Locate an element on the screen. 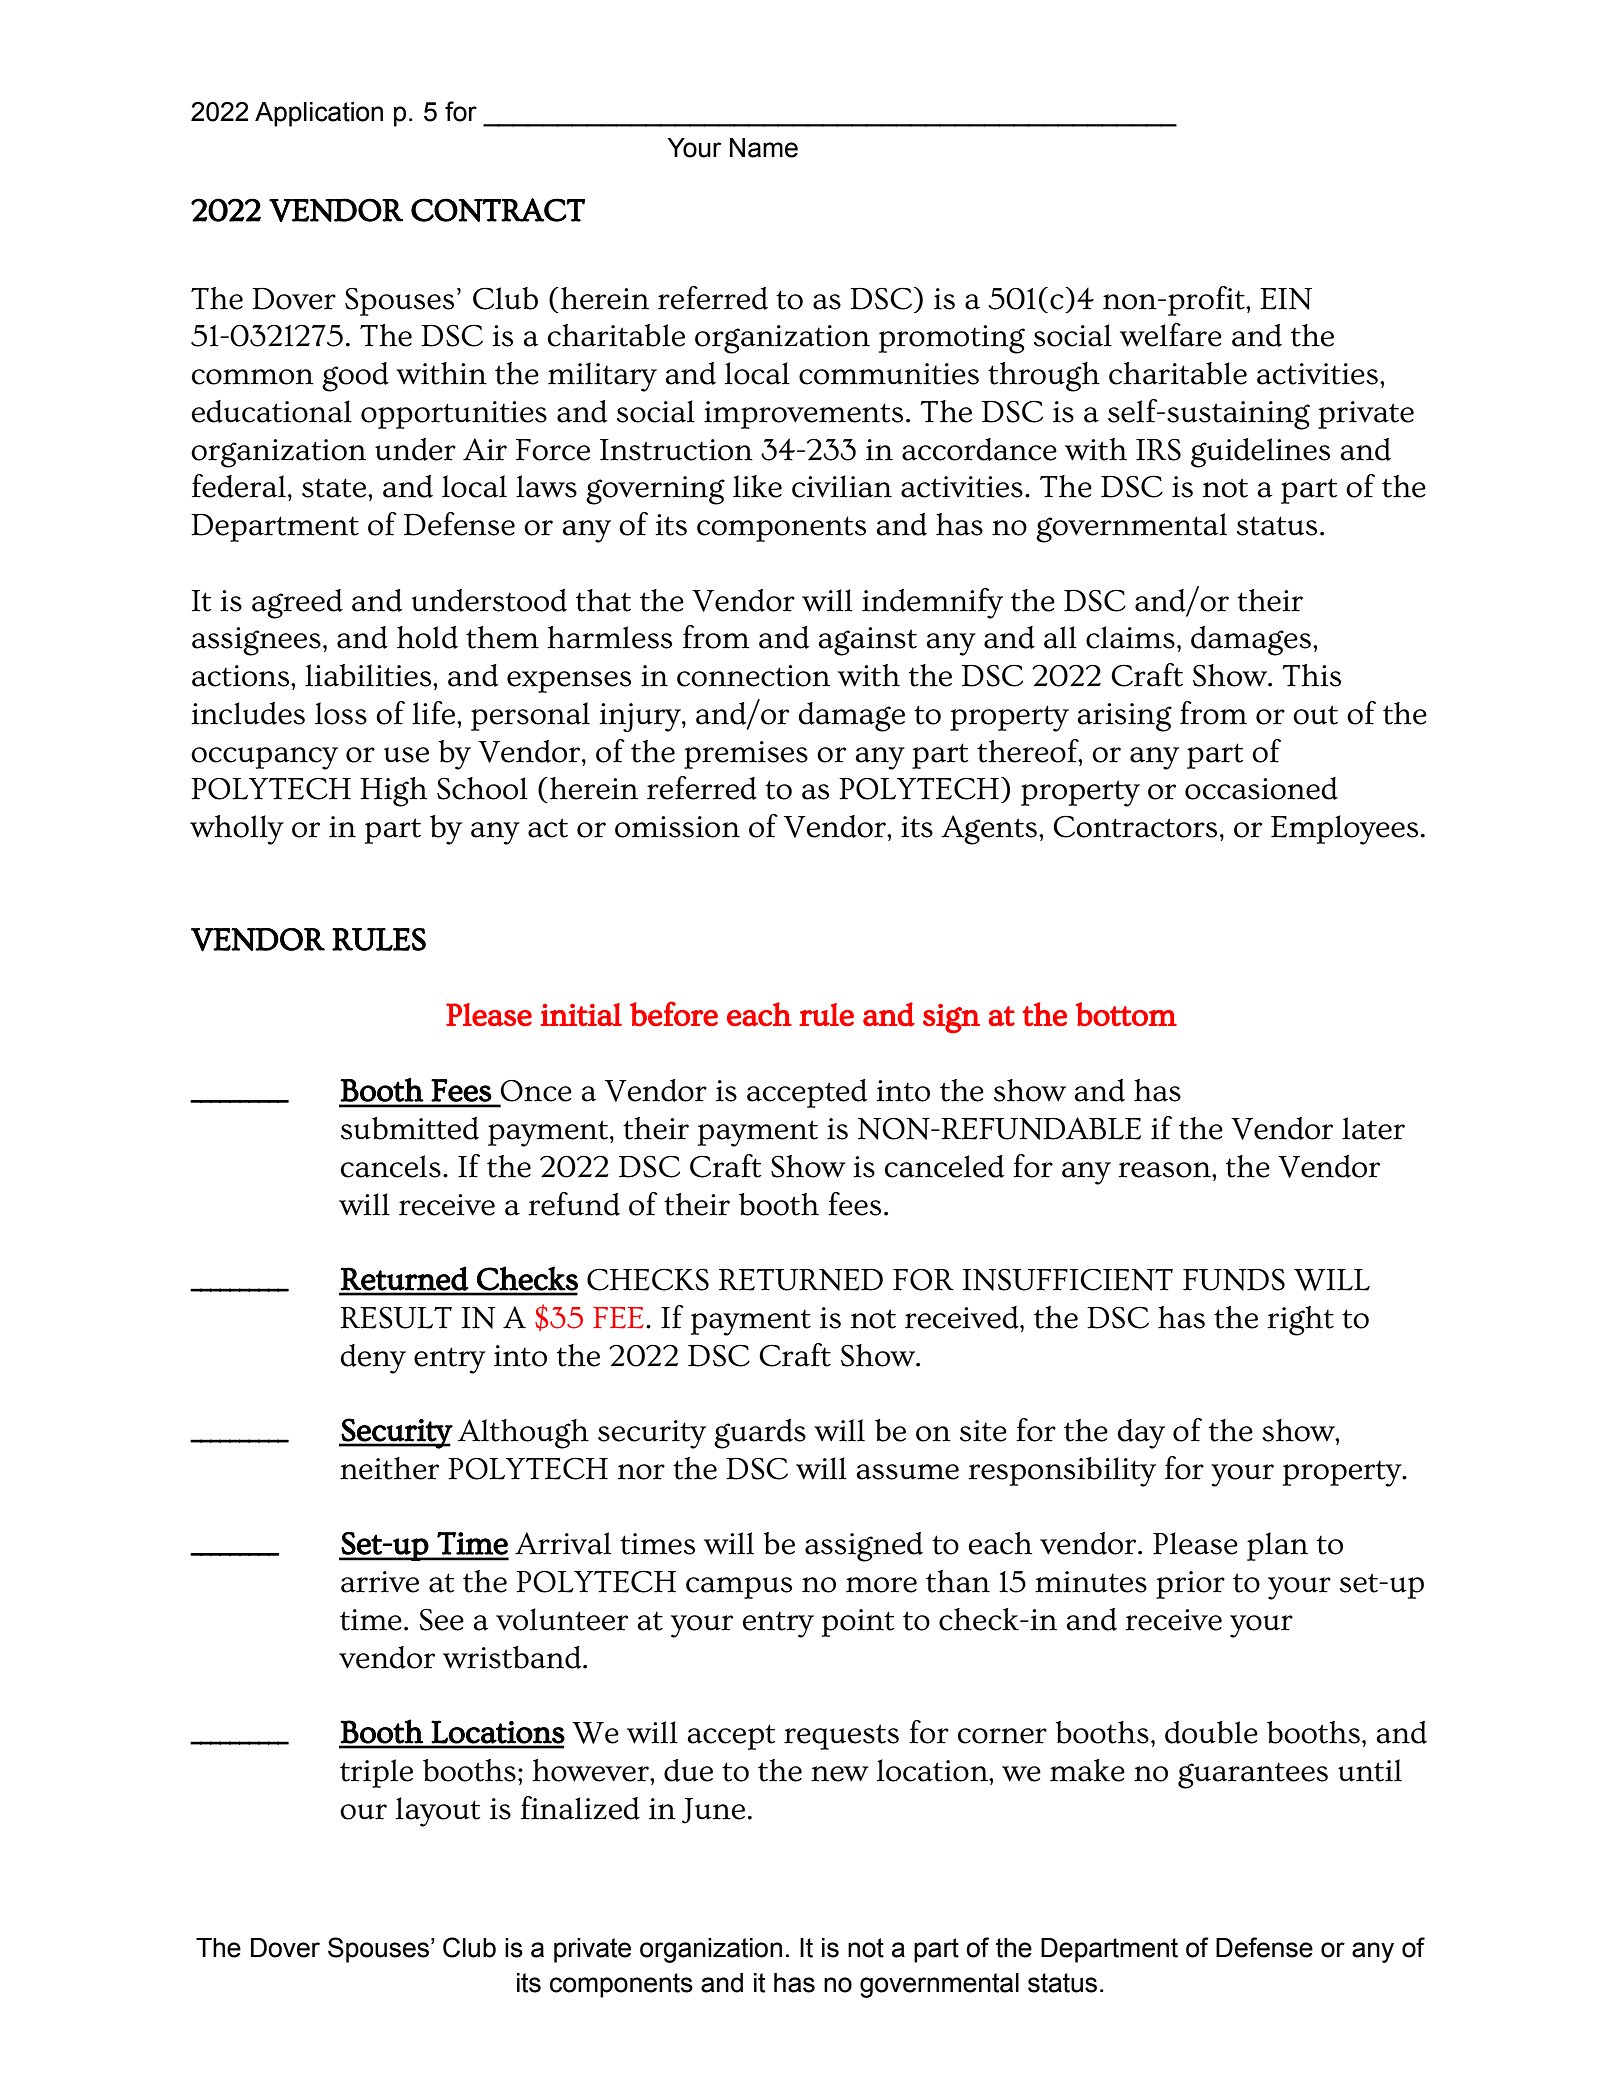 The image size is (1621, 2098). agreed is located at coordinates (297, 604).
